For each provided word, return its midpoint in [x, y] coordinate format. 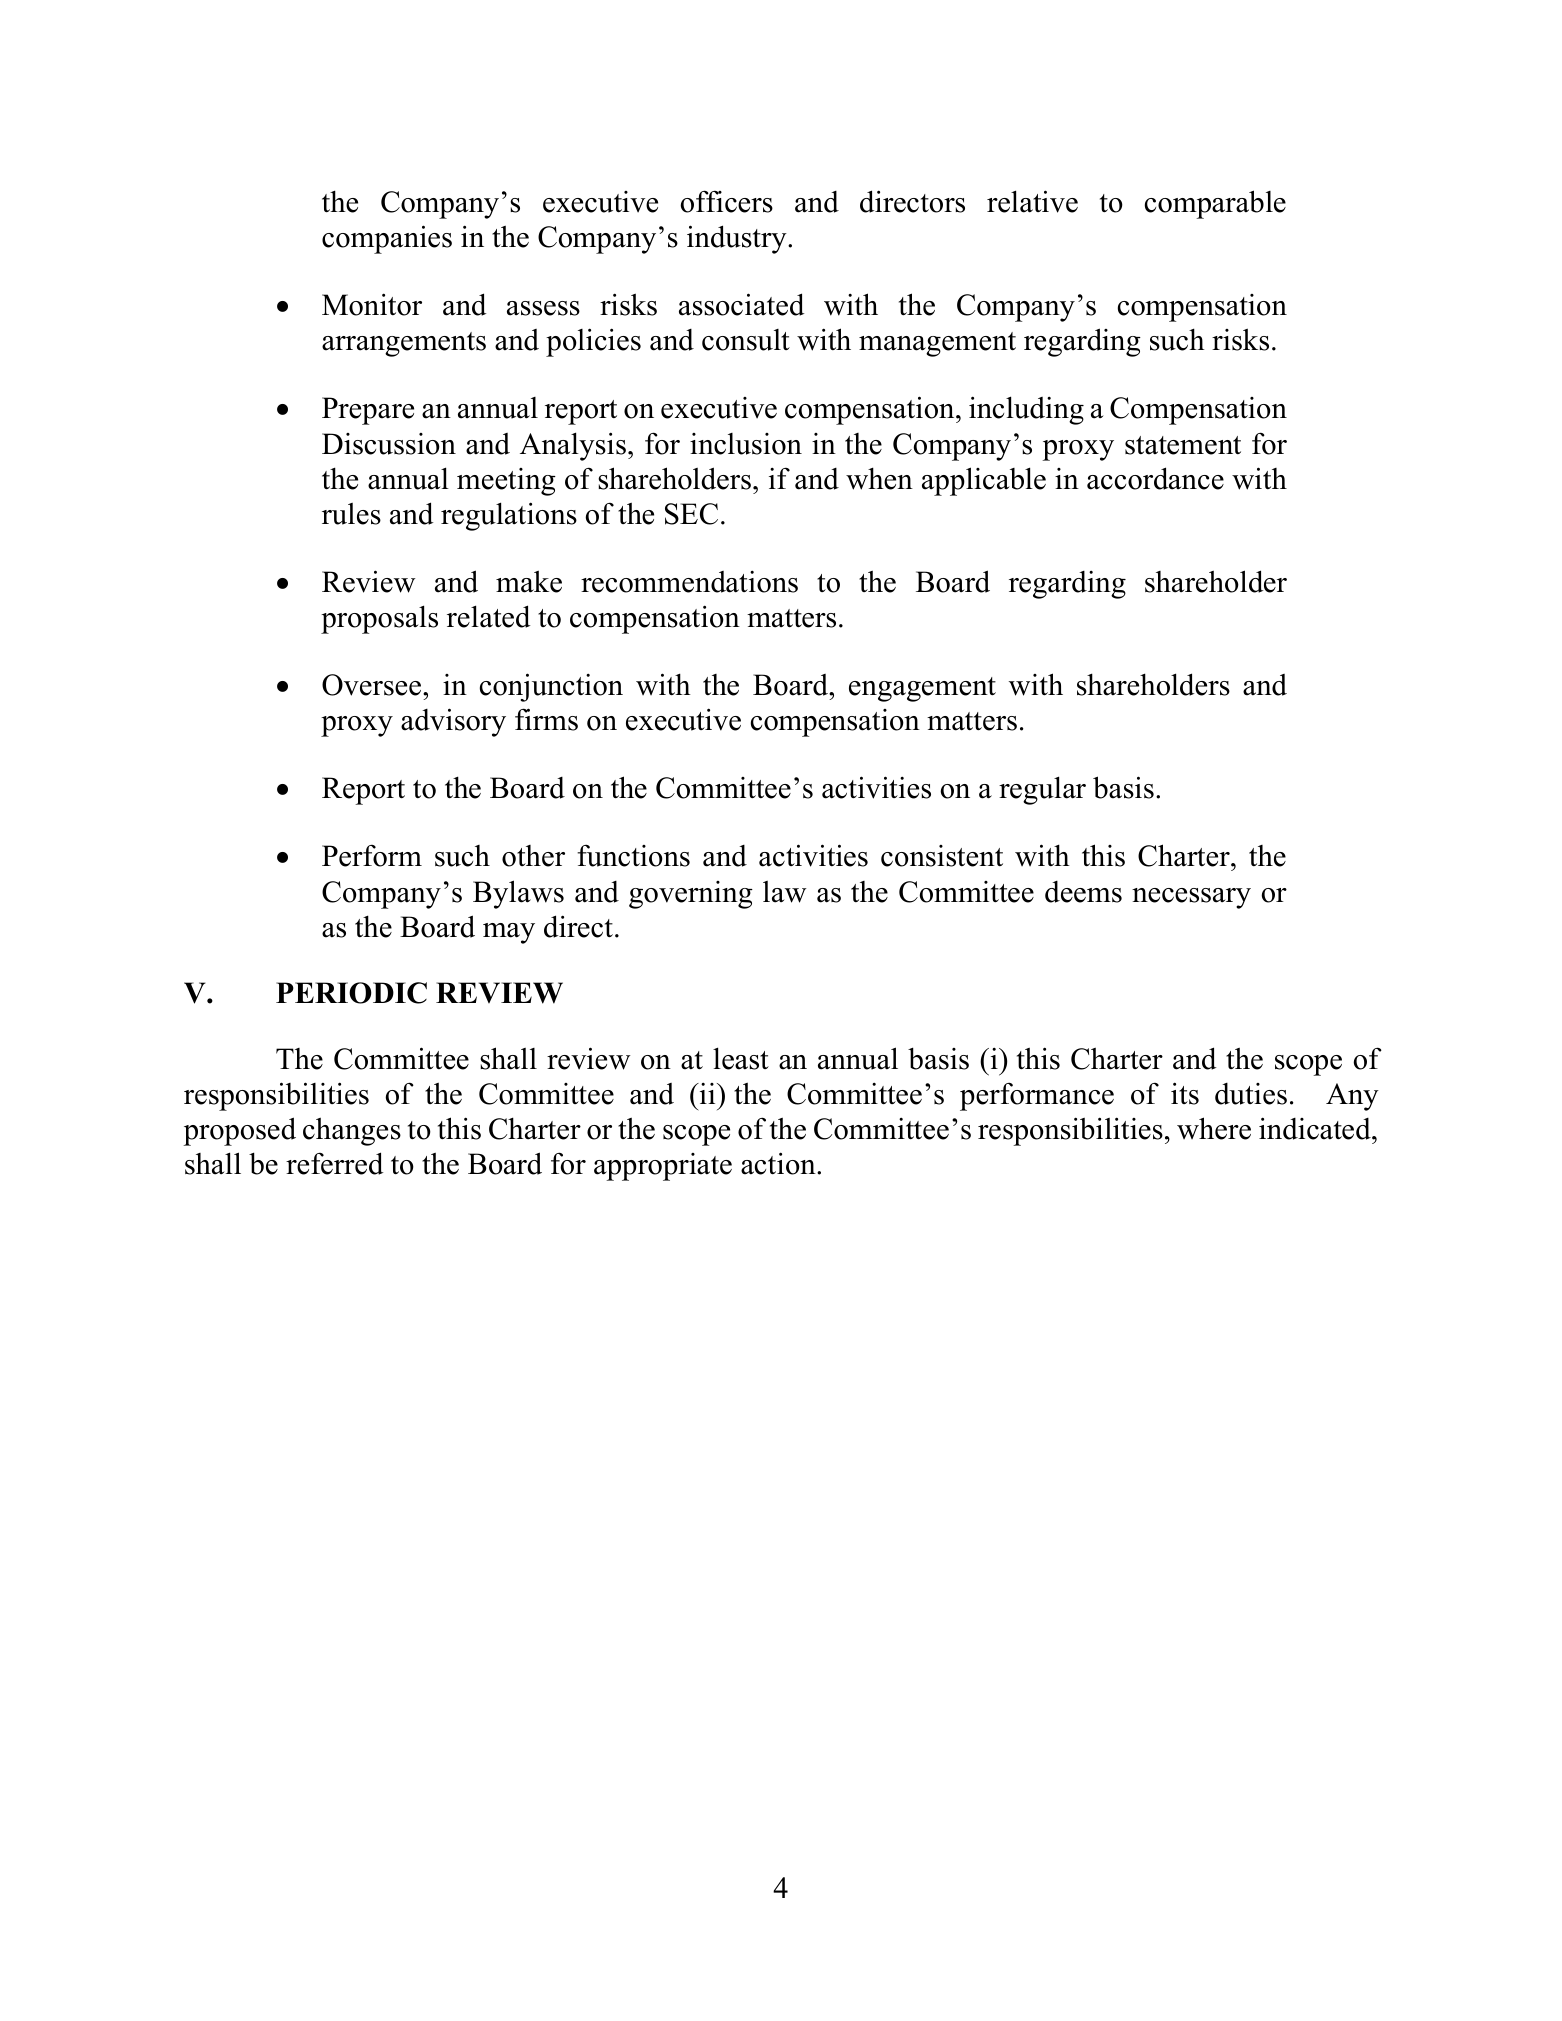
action [779, 1163]
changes [352, 1131]
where [1214, 1128]
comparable [1215, 204]
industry [738, 239]
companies [387, 239]
